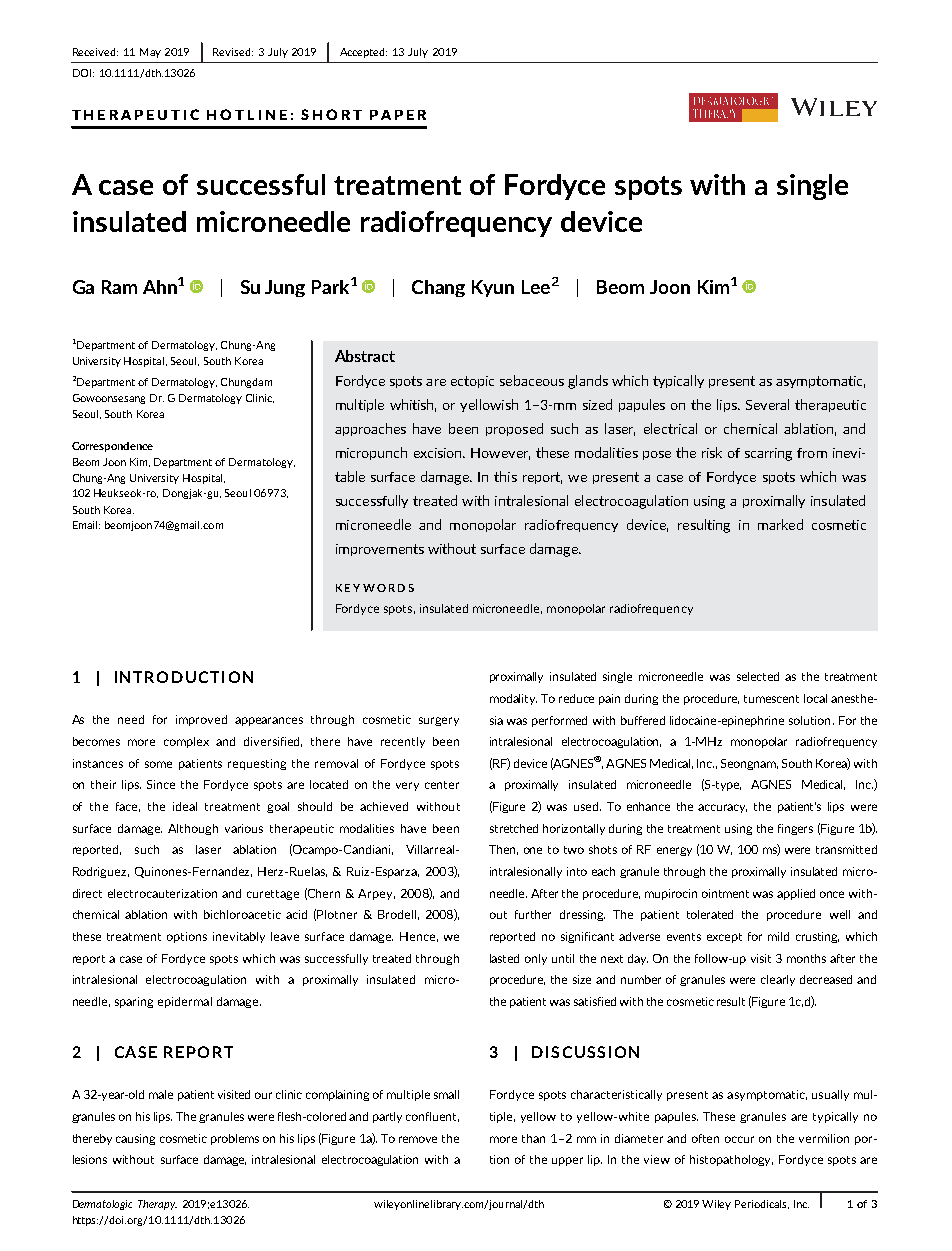 The image size is (952, 1251). What do you see at coordinates (418, 1139) in the document?
I see `remove` at bounding box center [418, 1139].
